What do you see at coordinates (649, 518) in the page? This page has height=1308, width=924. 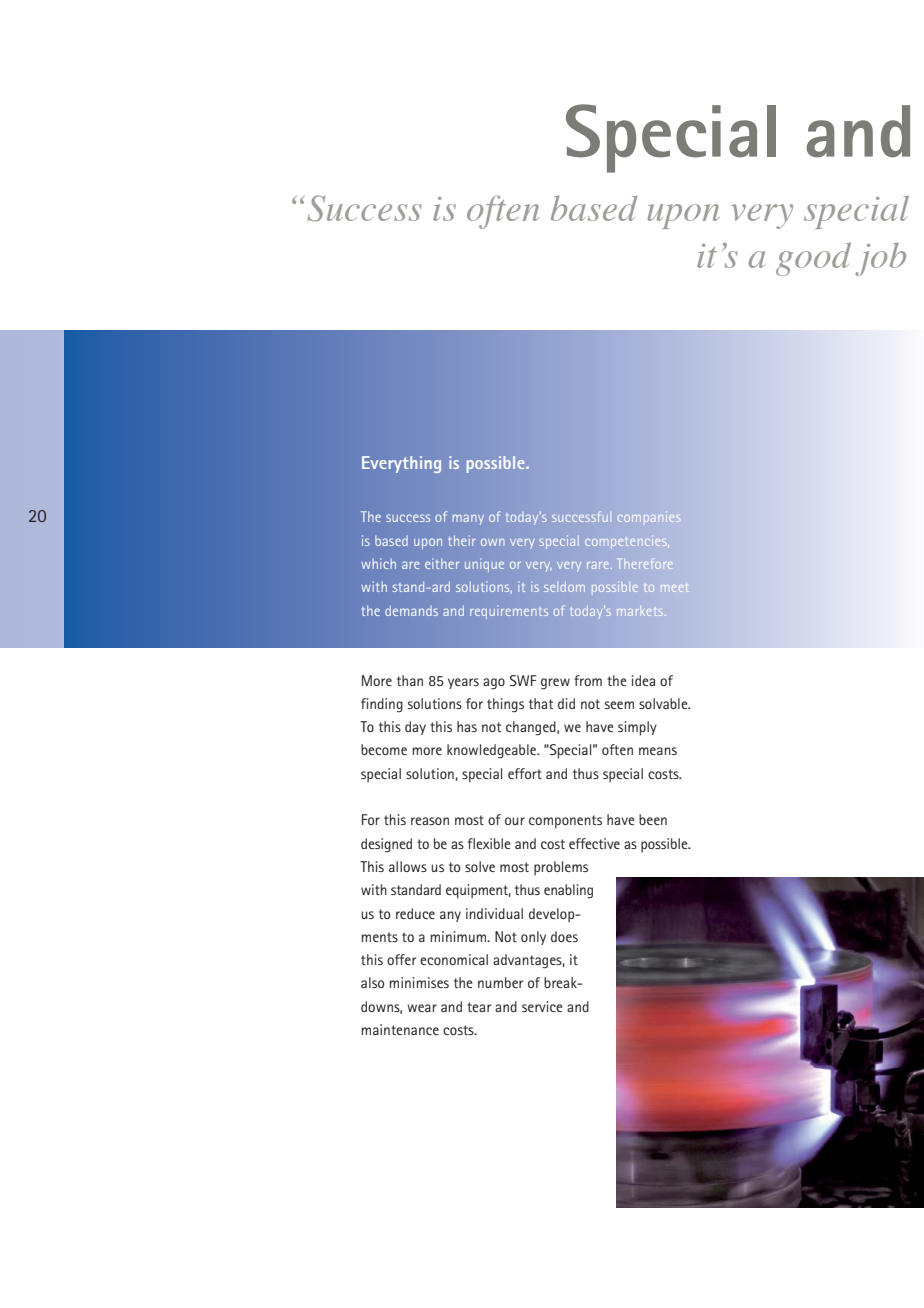 I see `companies` at bounding box center [649, 518].
